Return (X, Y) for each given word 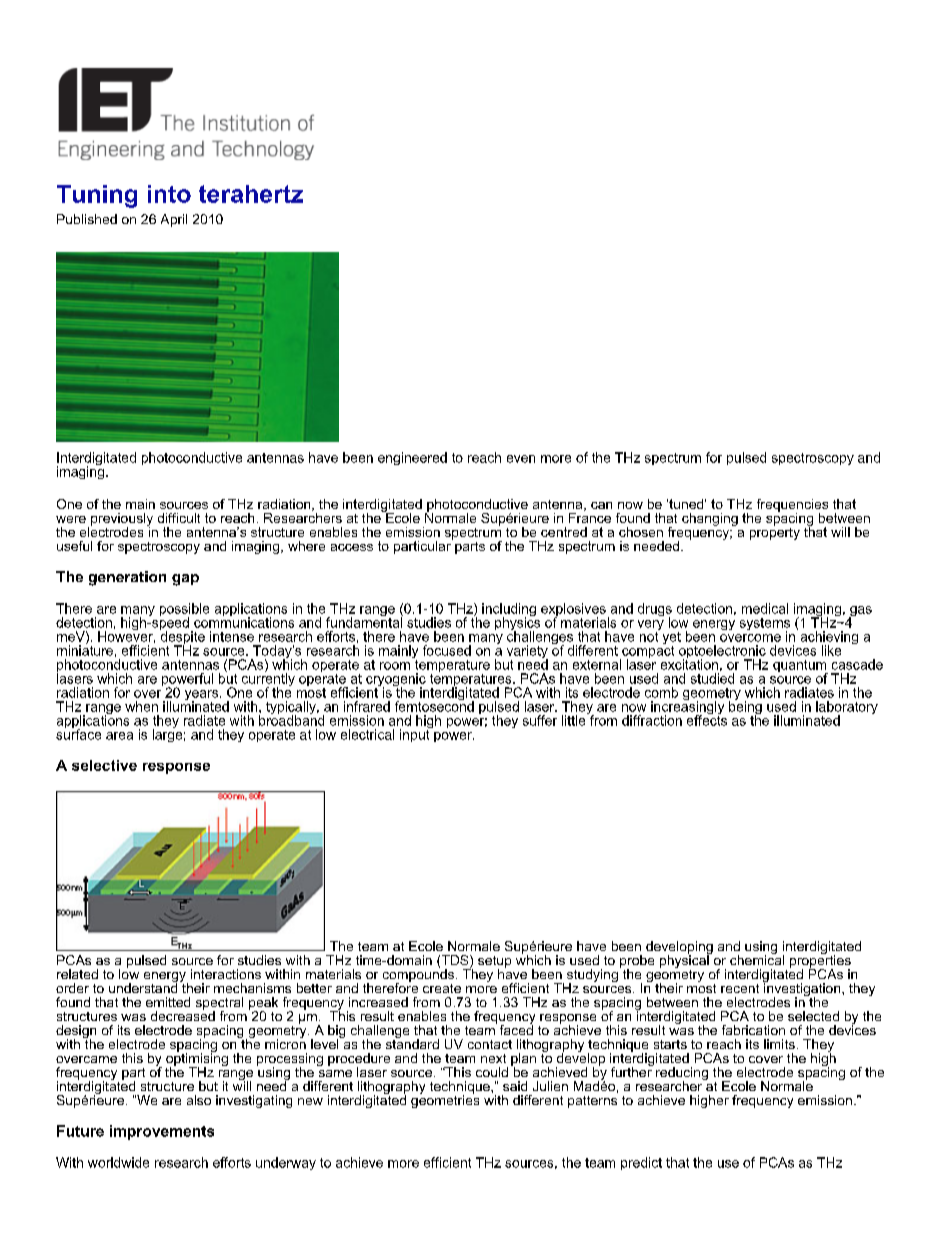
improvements (162, 1132)
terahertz (251, 194)
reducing (682, 1075)
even (521, 459)
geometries (445, 1100)
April (174, 220)
